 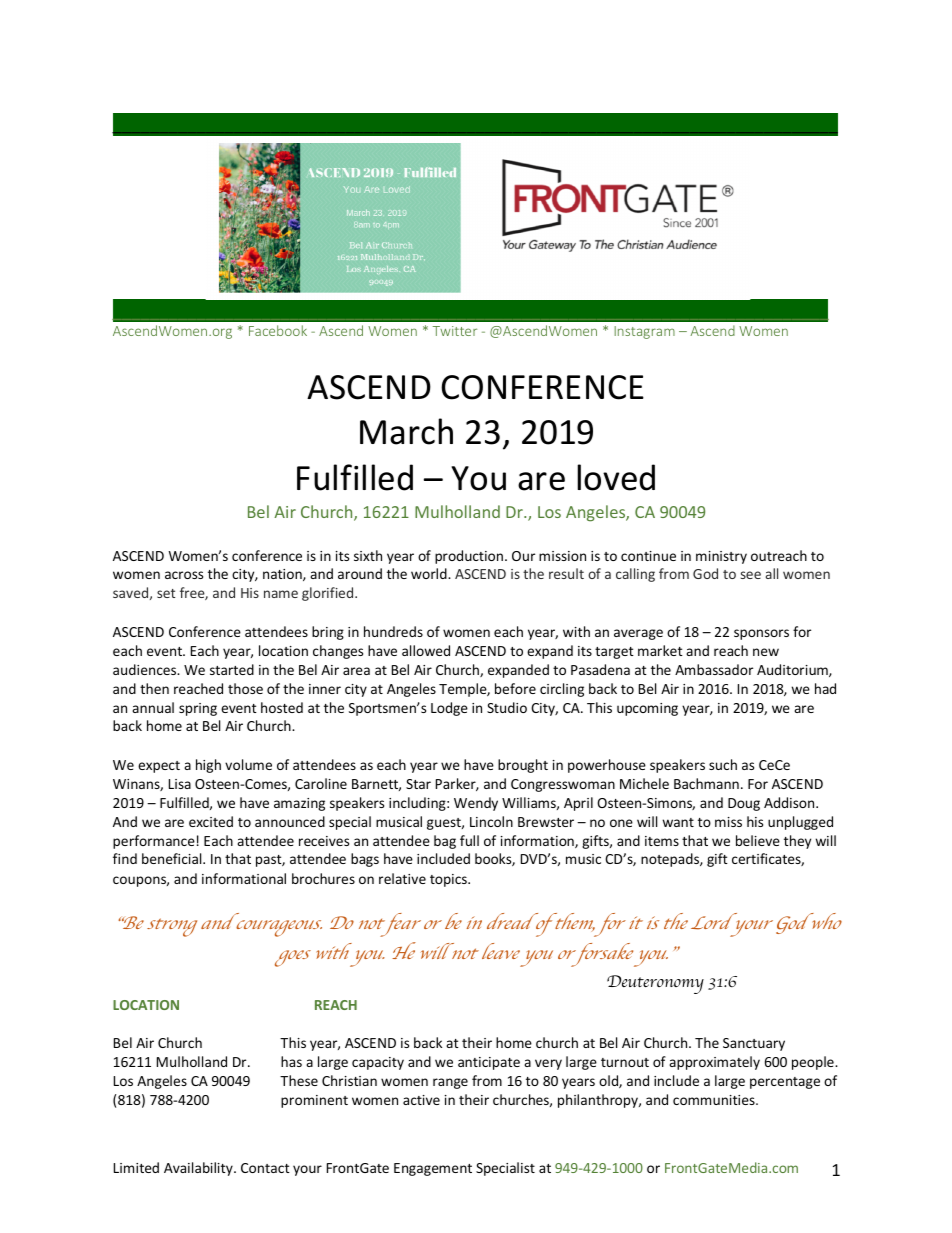 I want to click on Facebook, so click(x=278, y=330).
